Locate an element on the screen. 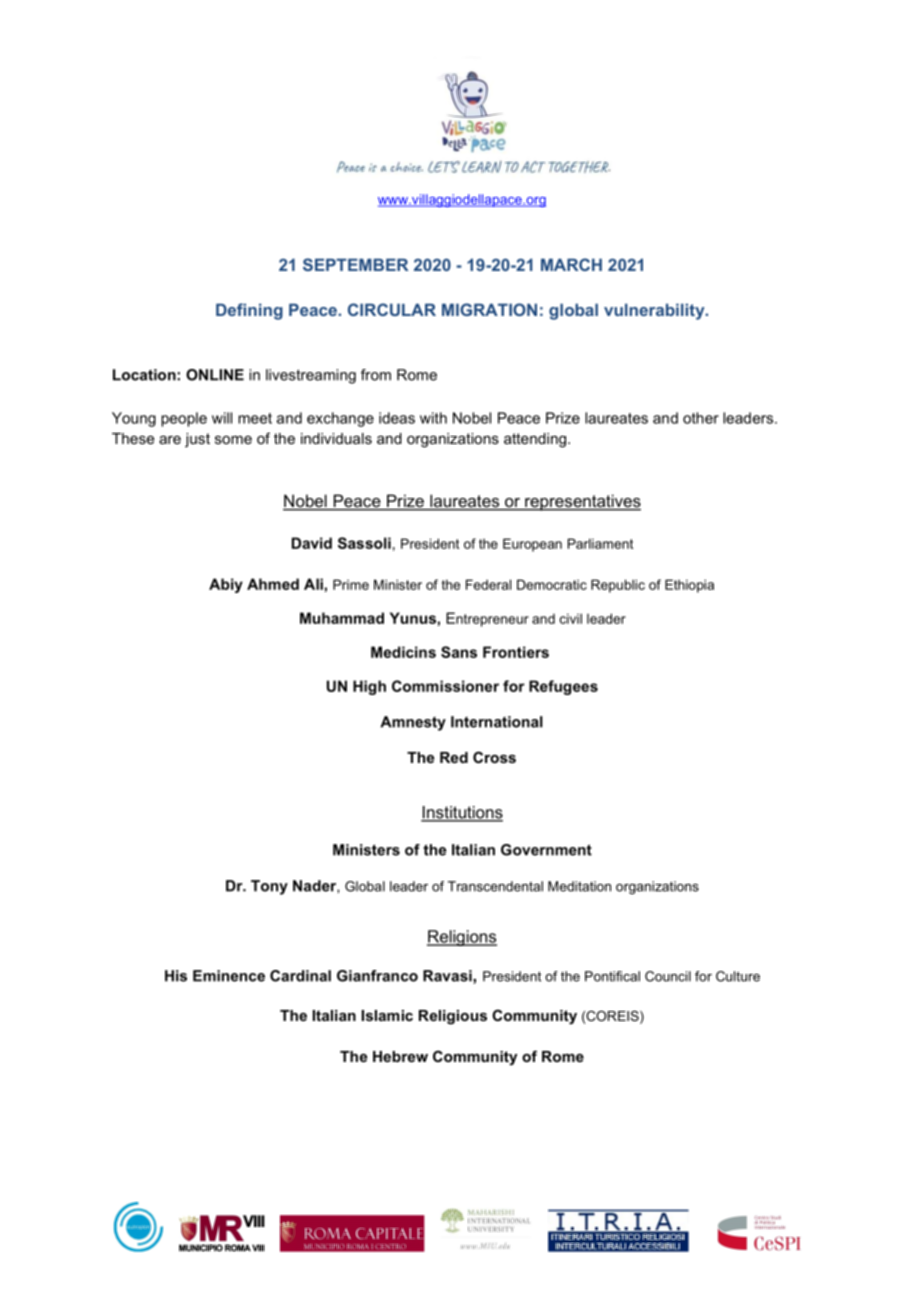  Council is located at coordinates (668, 976).
